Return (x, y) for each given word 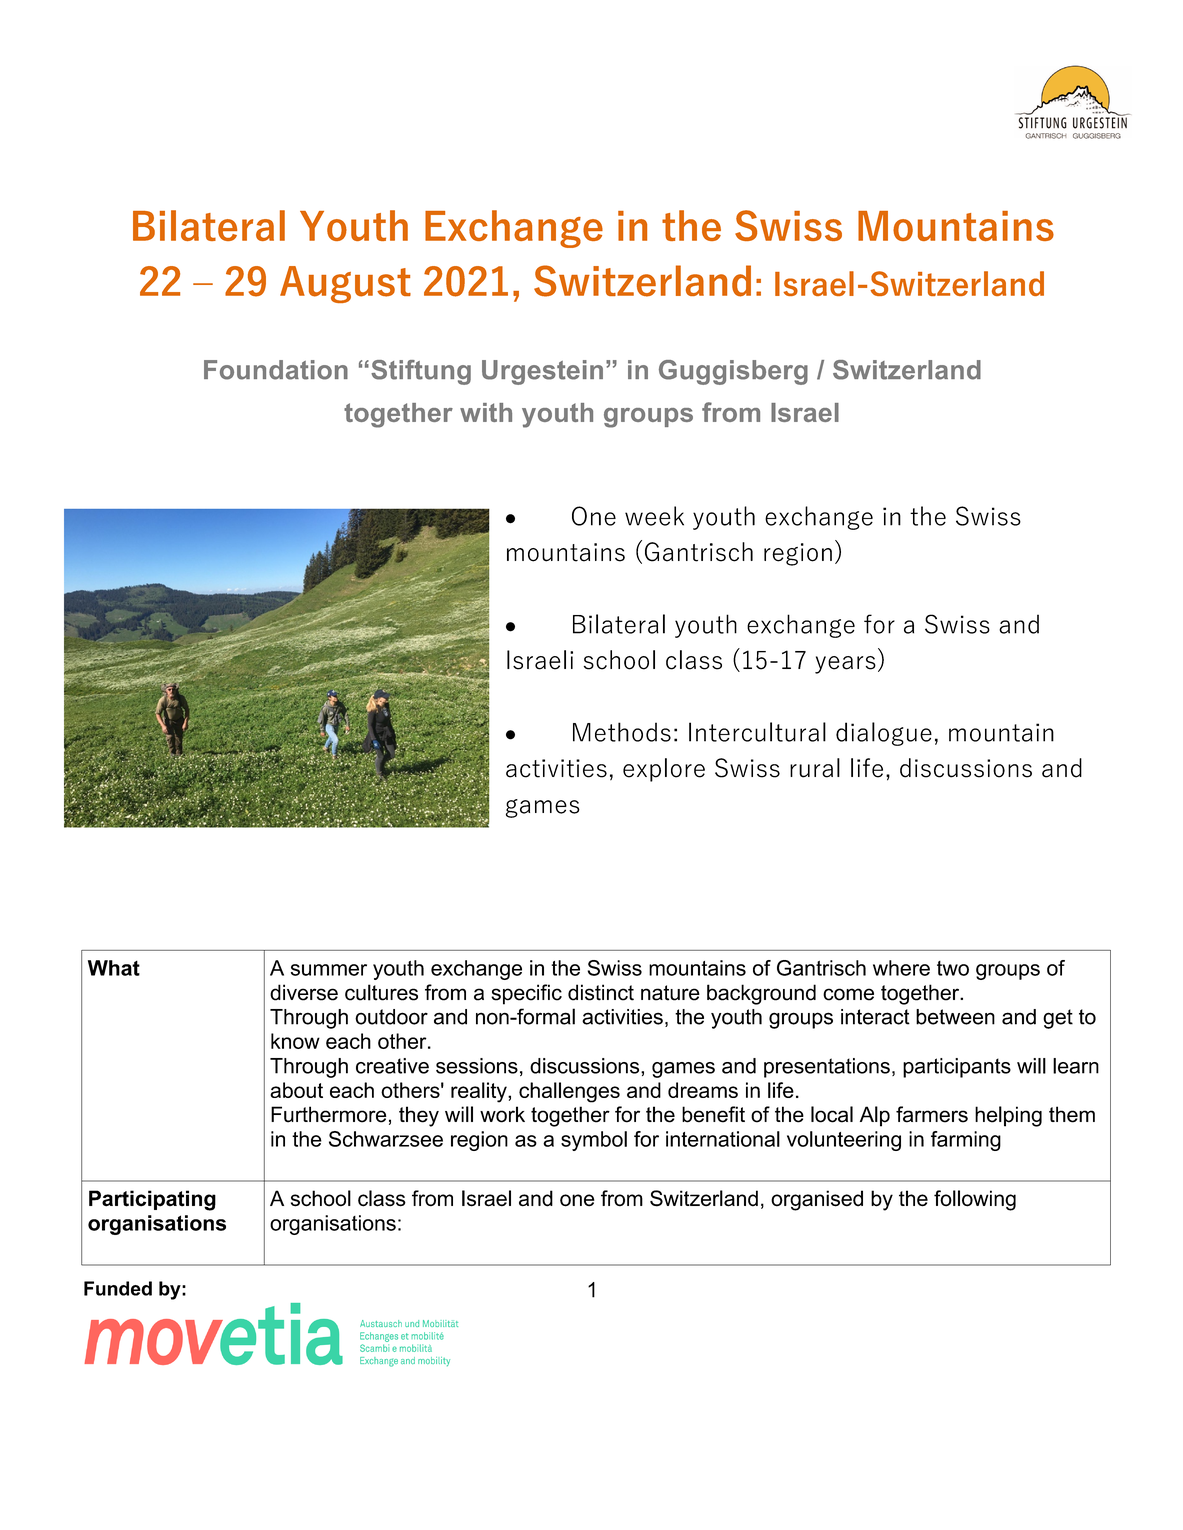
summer (329, 970)
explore (664, 770)
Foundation (276, 370)
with (486, 412)
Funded (118, 1288)
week (654, 516)
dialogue (884, 734)
